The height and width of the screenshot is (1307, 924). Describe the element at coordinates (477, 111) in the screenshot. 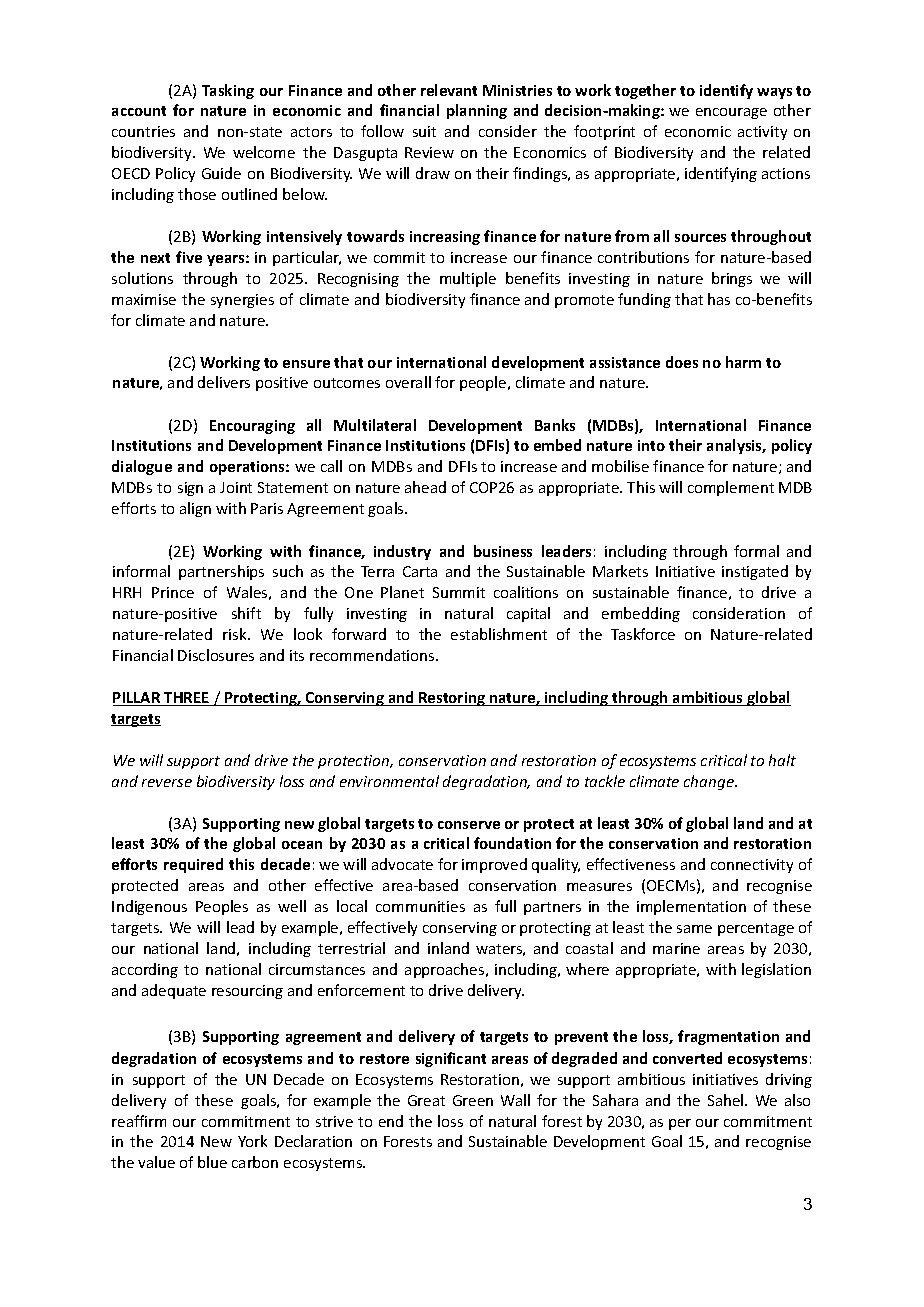

I see `planning` at that location.
